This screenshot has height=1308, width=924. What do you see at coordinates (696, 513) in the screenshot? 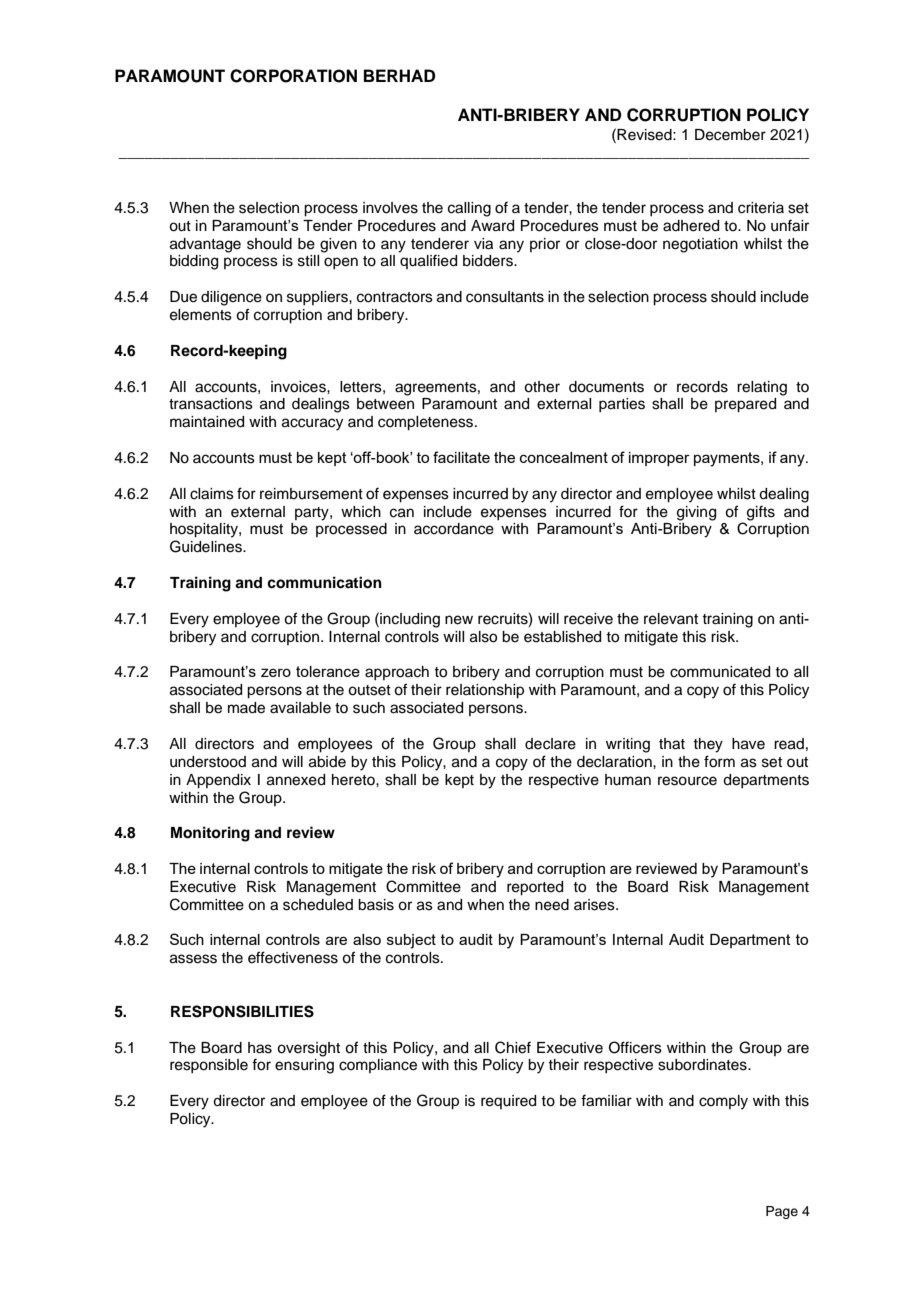
I see `giving` at bounding box center [696, 513].
